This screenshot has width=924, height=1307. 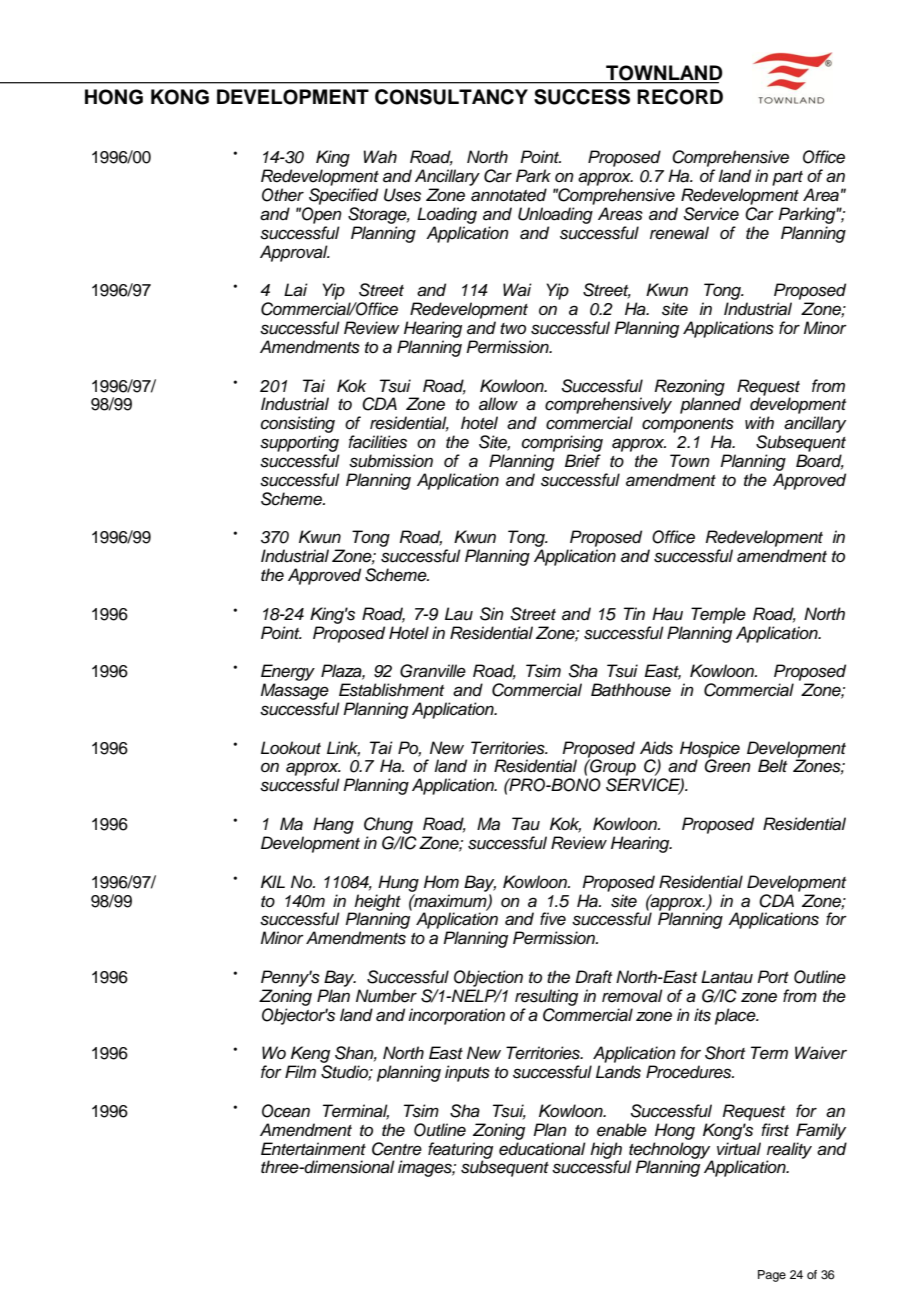 What do you see at coordinates (772, 766) in the screenshot?
I see `Belt` at bounding box center [772, 766].
